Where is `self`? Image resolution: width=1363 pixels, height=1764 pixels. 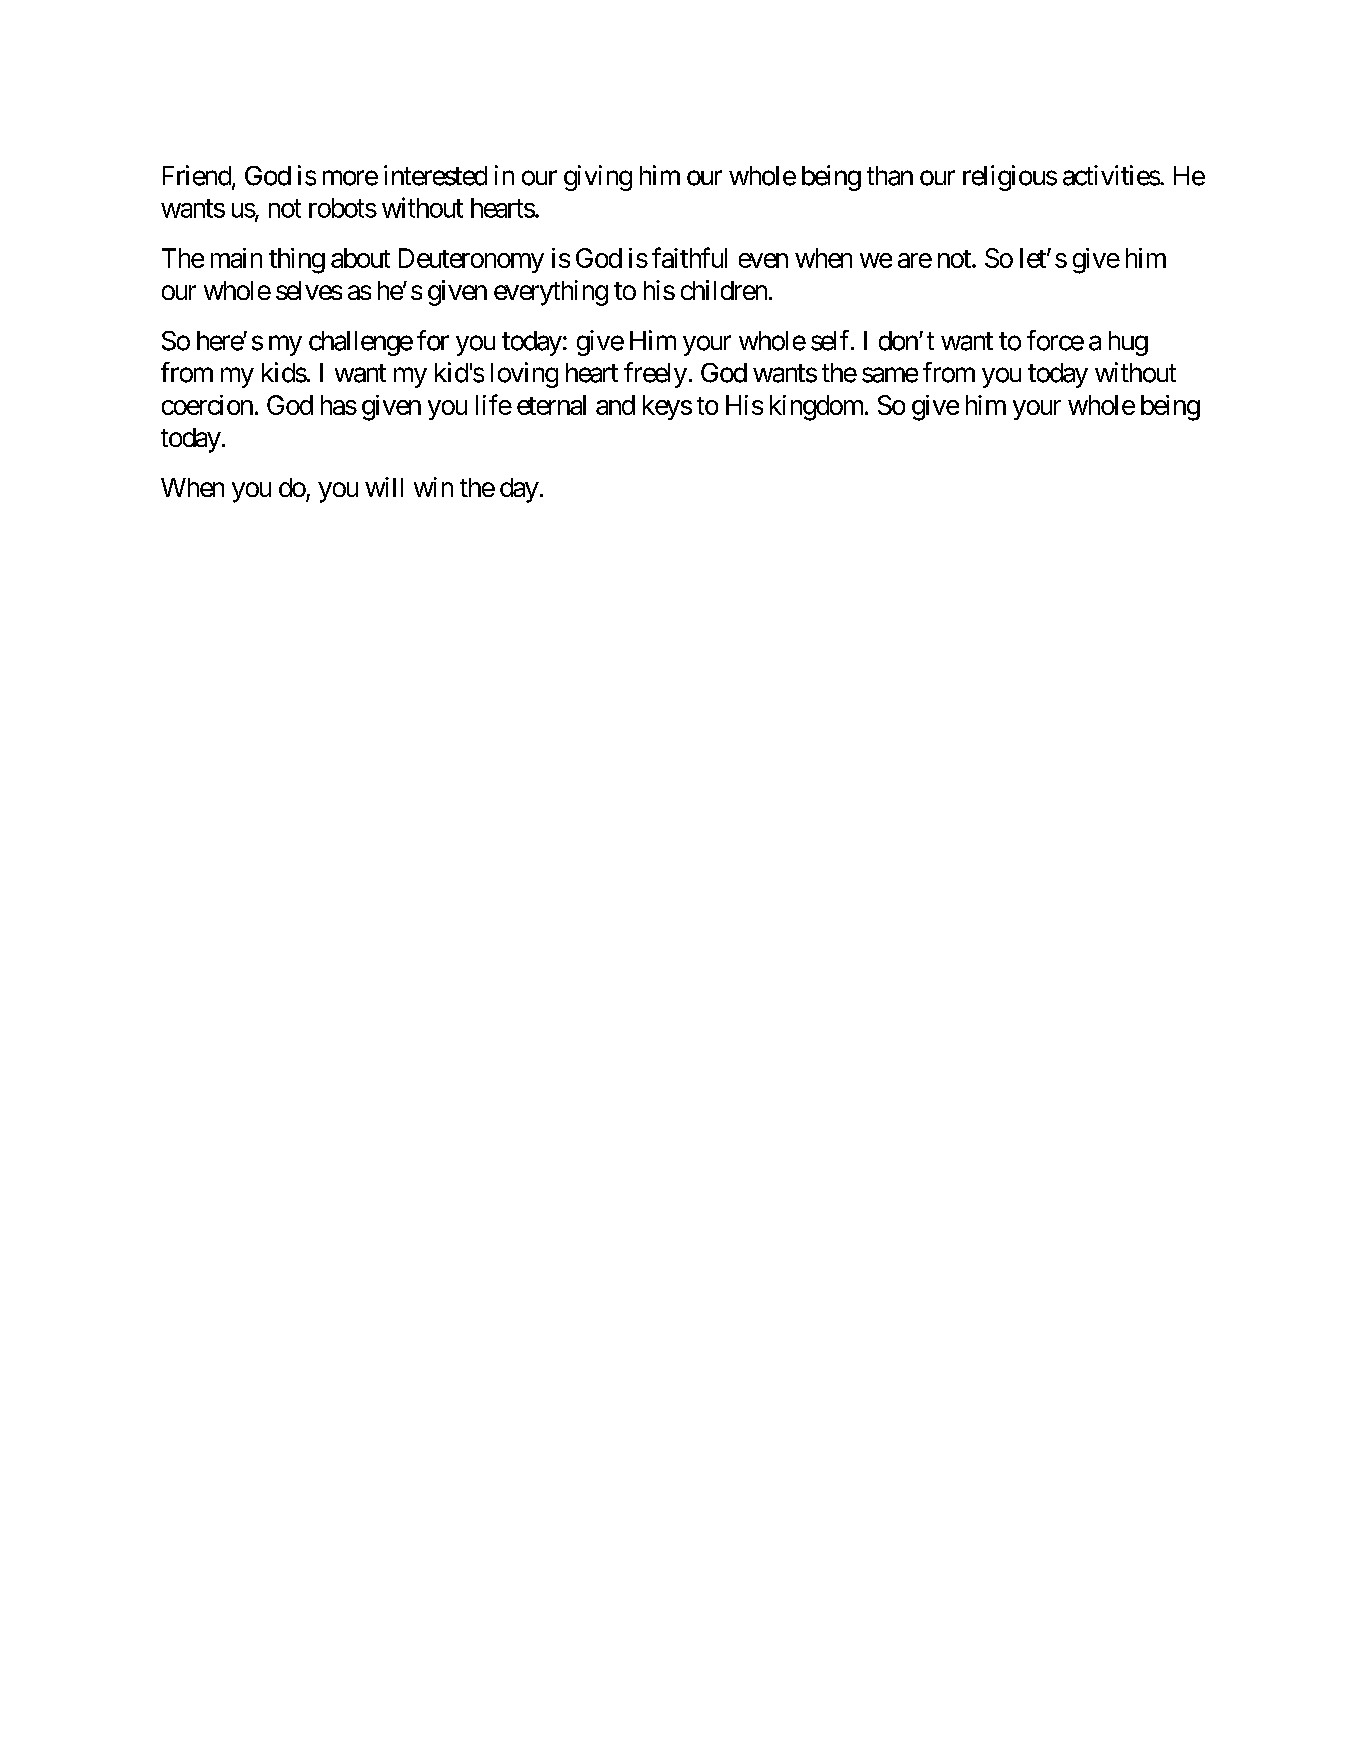
self is located at coordinates (831, 340).
